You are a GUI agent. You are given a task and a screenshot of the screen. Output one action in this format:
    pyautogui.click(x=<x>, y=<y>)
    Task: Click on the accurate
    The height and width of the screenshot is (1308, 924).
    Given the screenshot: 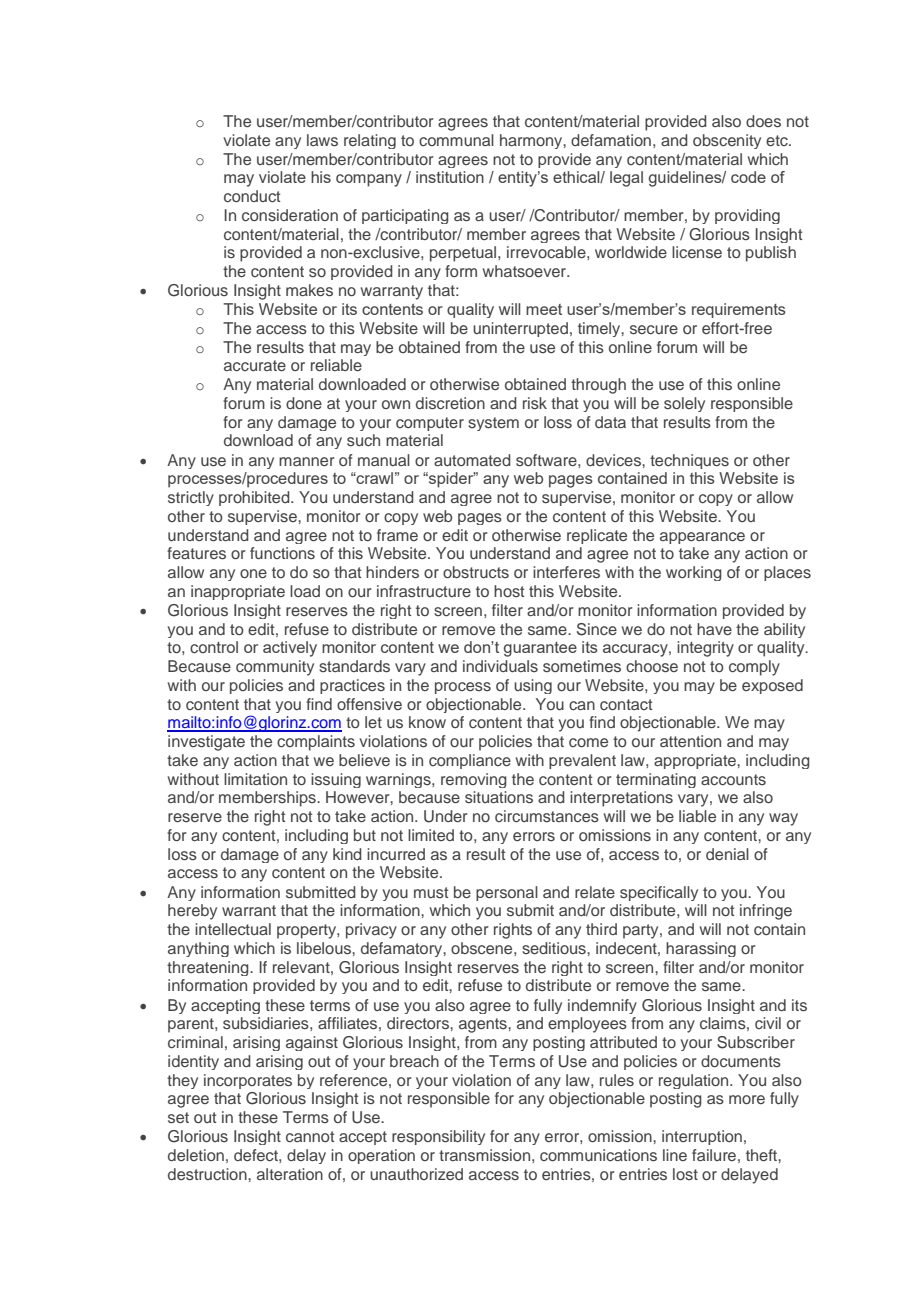 What is the action you would take?
    pyautogui.click(x=255, y=365)
